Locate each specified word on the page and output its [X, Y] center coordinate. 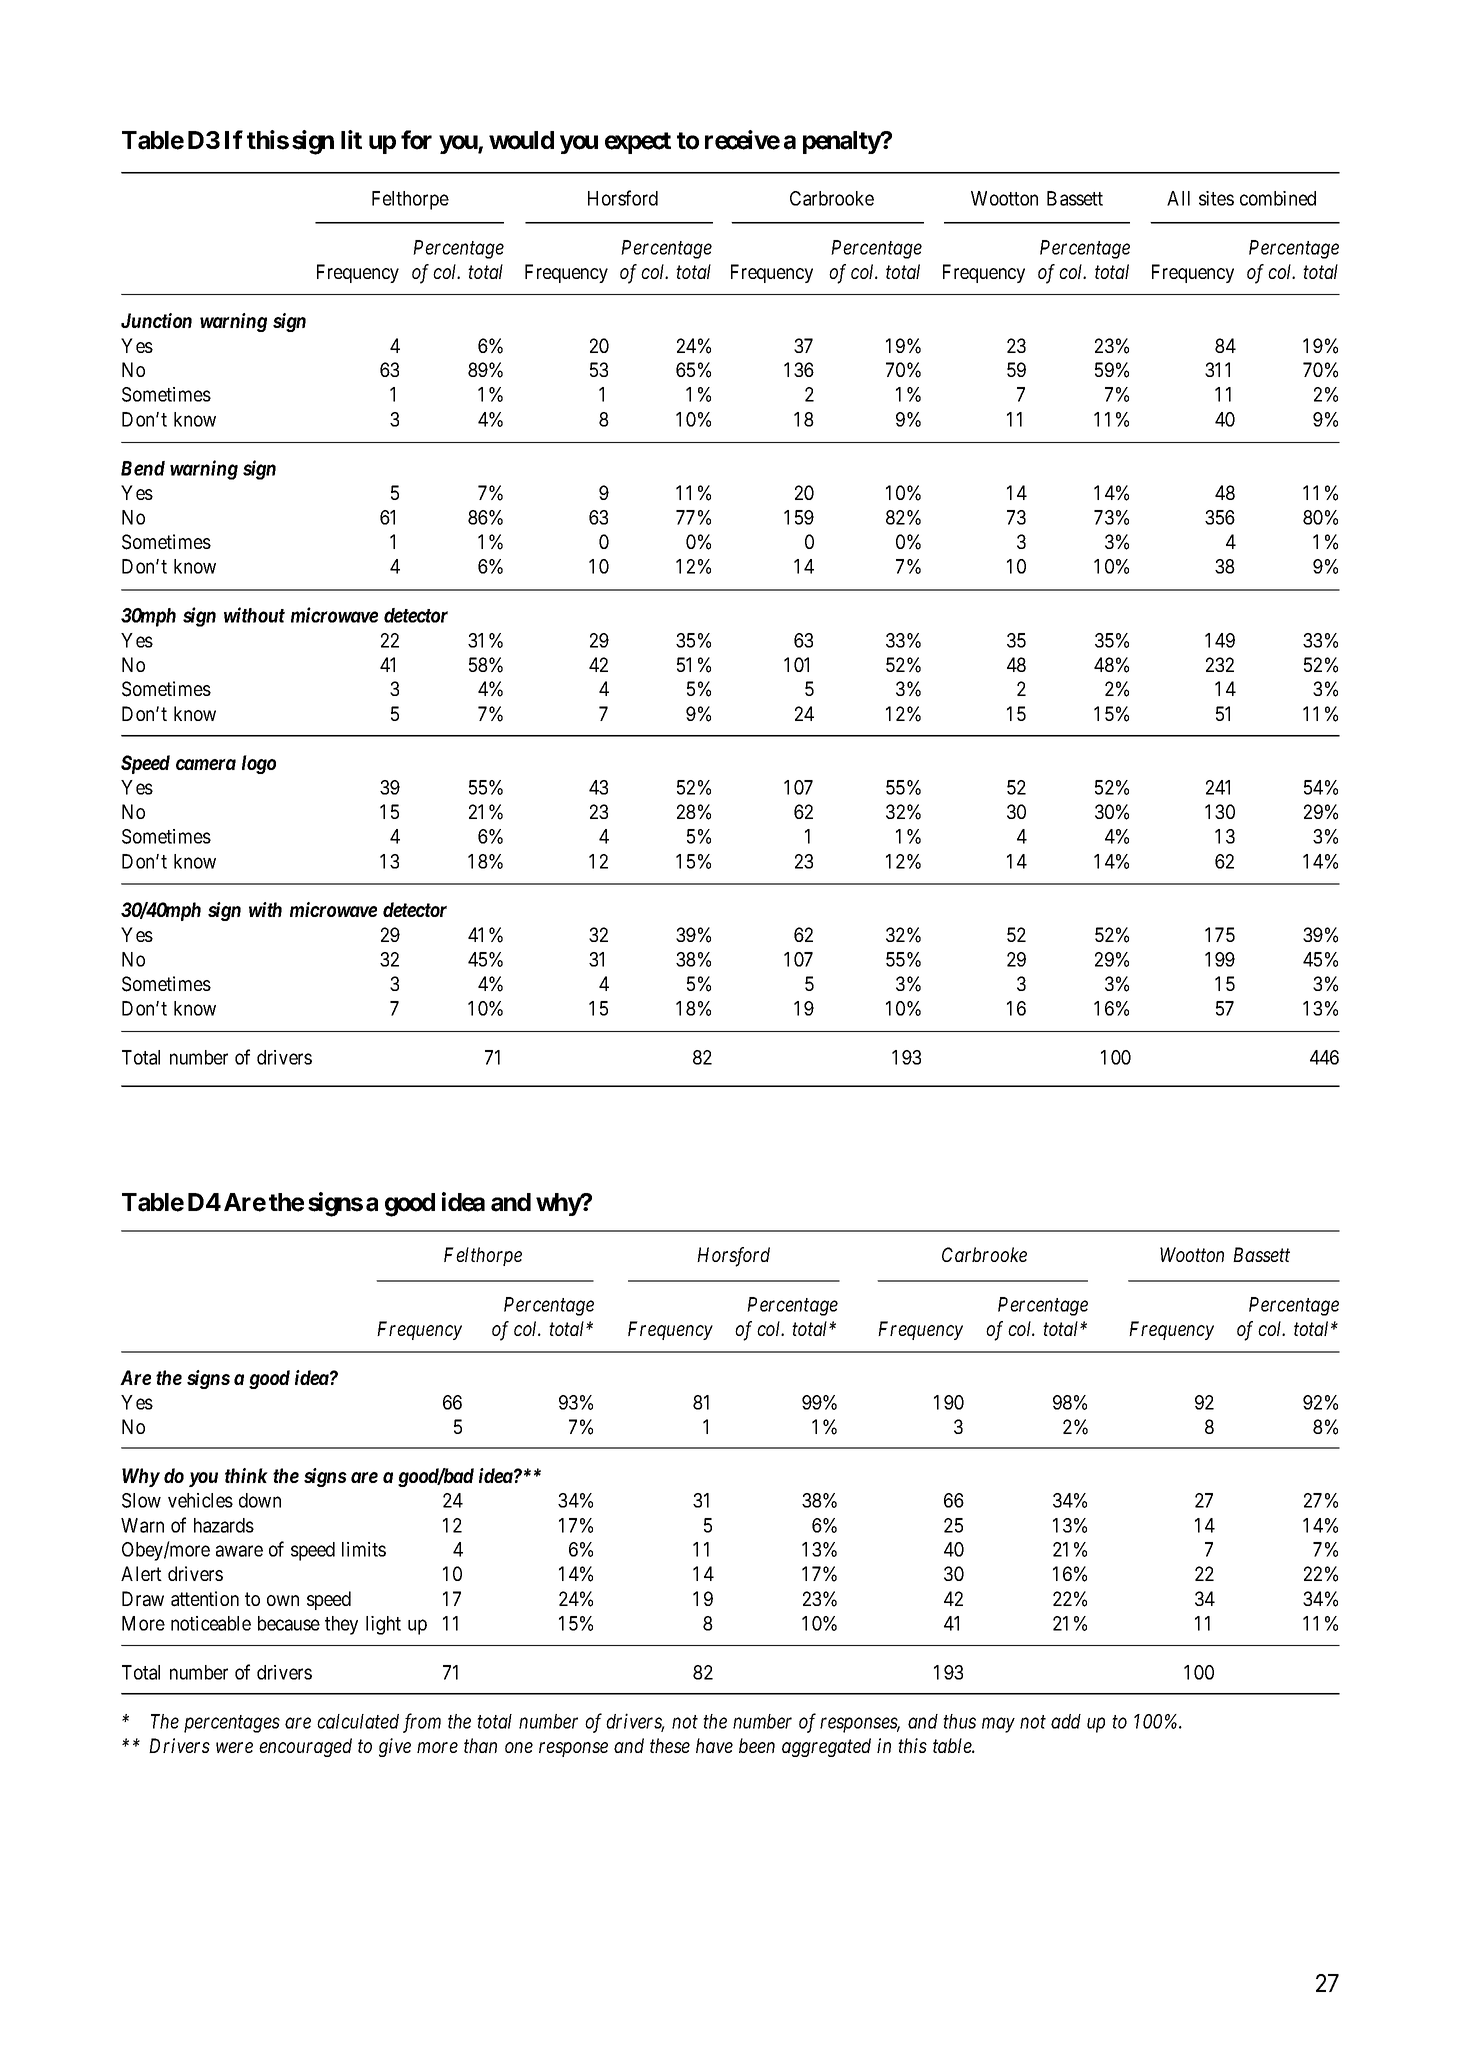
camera [206, 764]
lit [351, 139]
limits [364, 1549]
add [1066, 1721]
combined [1278, 198]
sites [1216, 198]
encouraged [305, 1747]
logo [259, 764]
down [260, 1500]
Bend [143, 468]
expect [638, 143]
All [1178, 198]
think [246, 1475]
